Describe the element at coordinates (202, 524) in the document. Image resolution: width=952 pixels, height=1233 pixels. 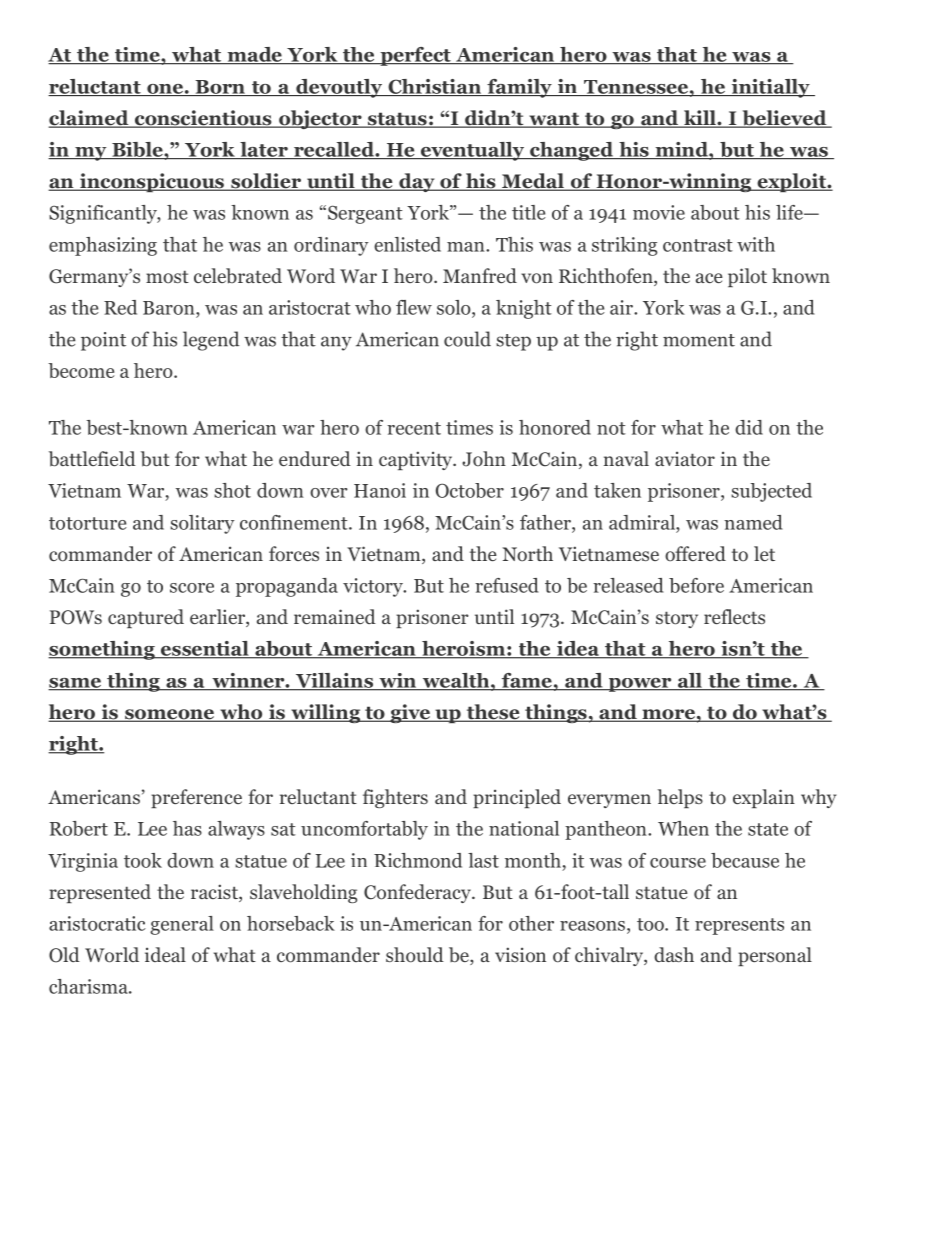
I see `solitary` at that location.
